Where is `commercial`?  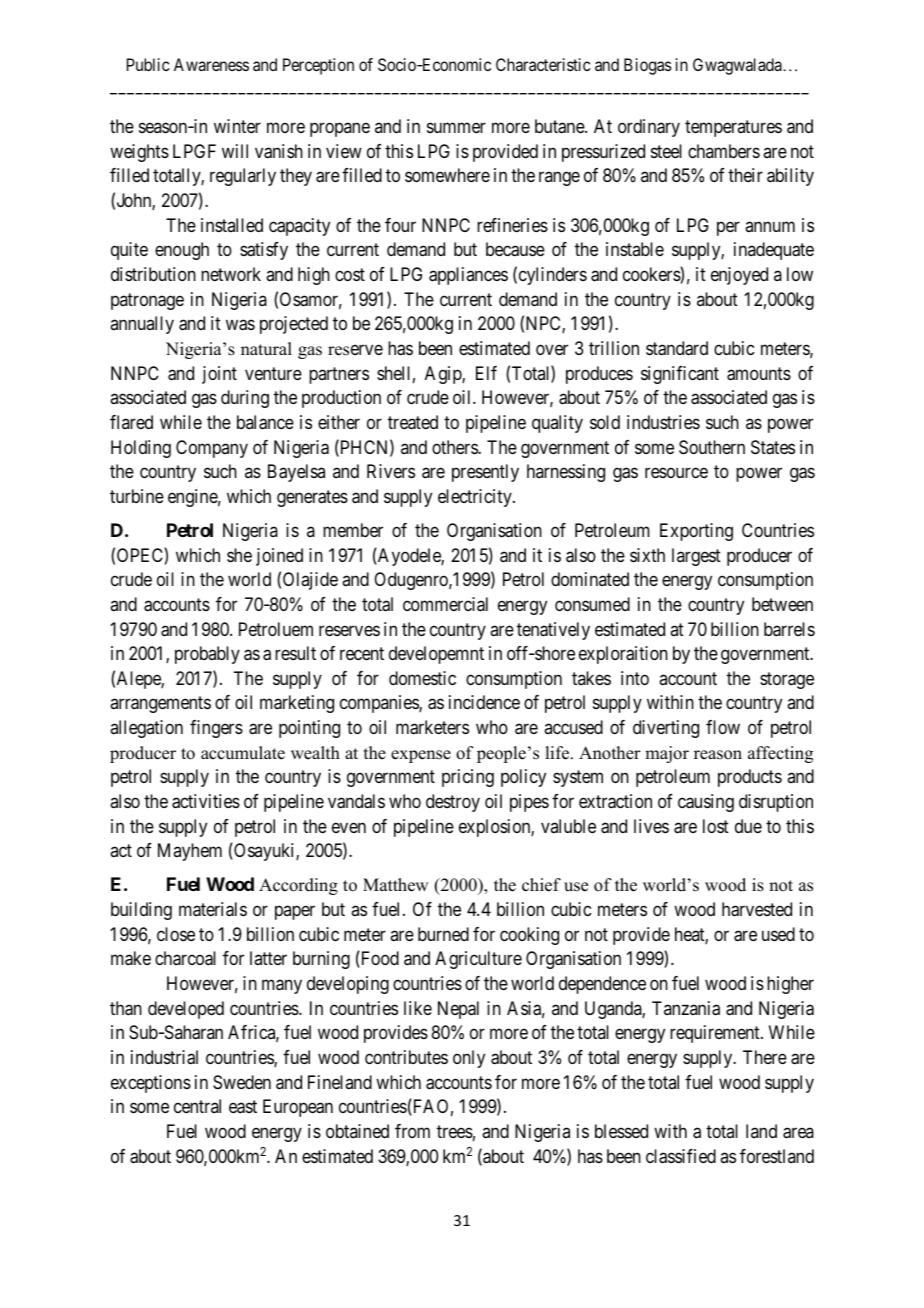 commercial is located at coordinates (445, 604).
